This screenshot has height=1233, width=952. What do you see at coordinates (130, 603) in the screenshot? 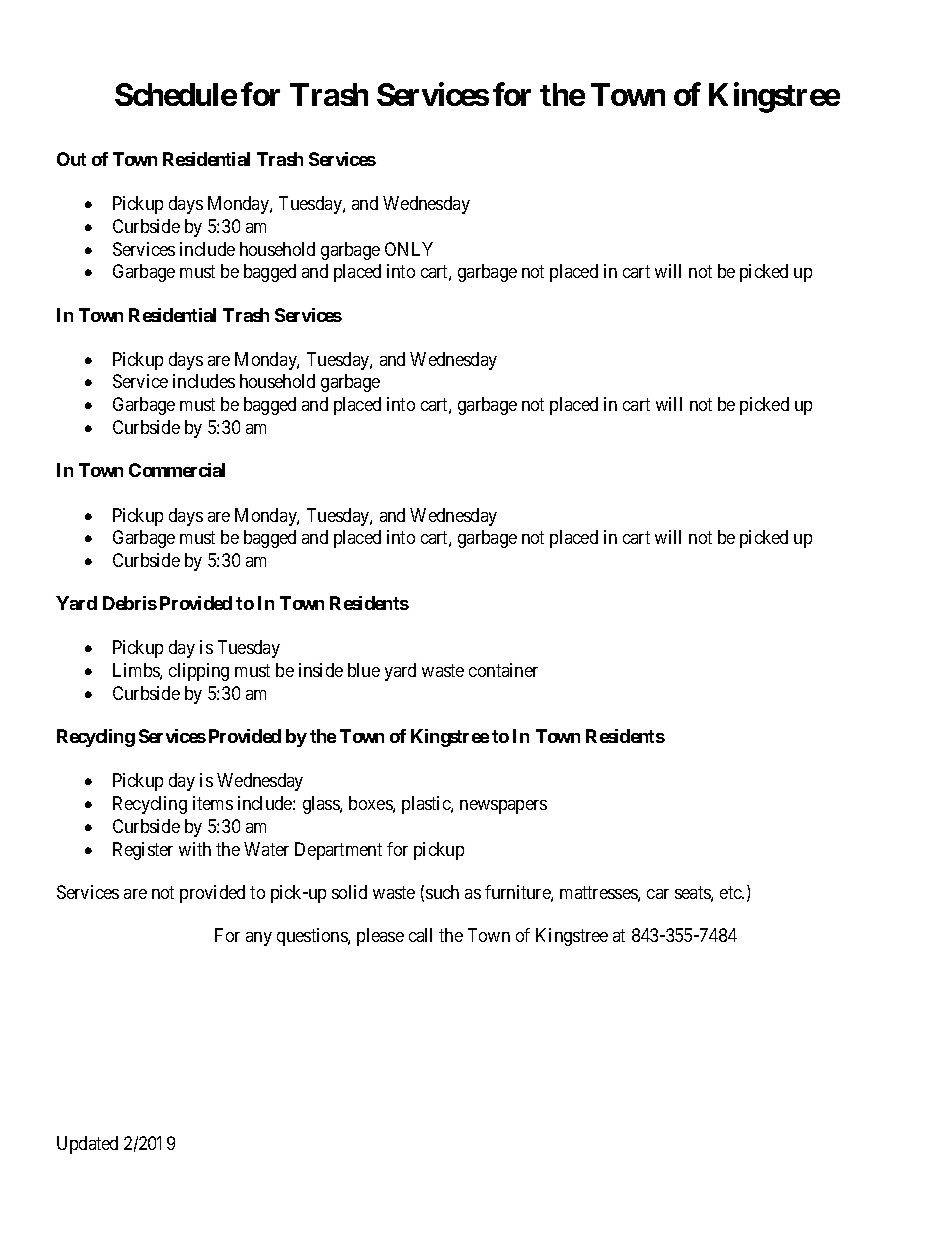
I see `Debris` at bounding box center [130, 603].
